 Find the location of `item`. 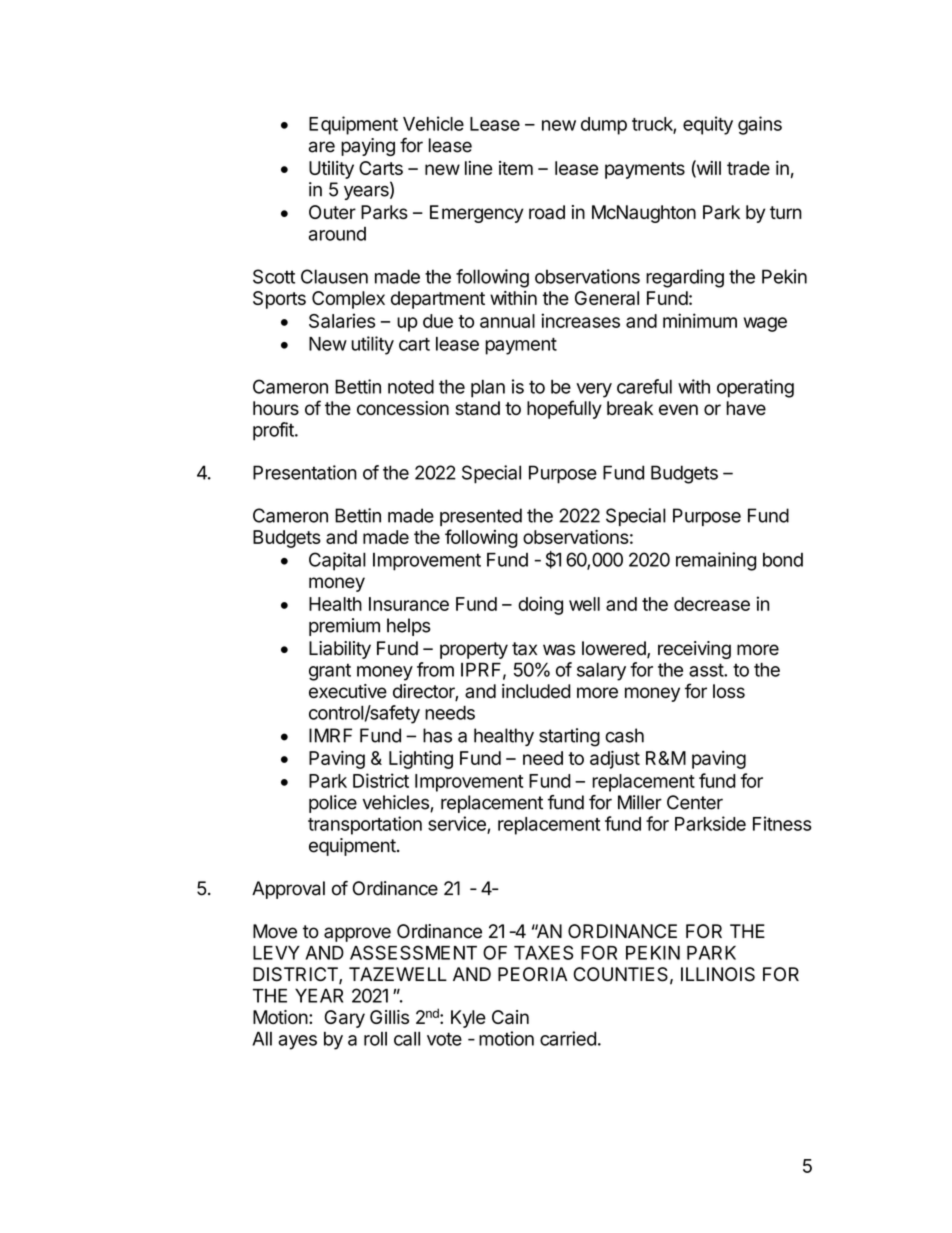

item is located at coordinates (516, 168).
